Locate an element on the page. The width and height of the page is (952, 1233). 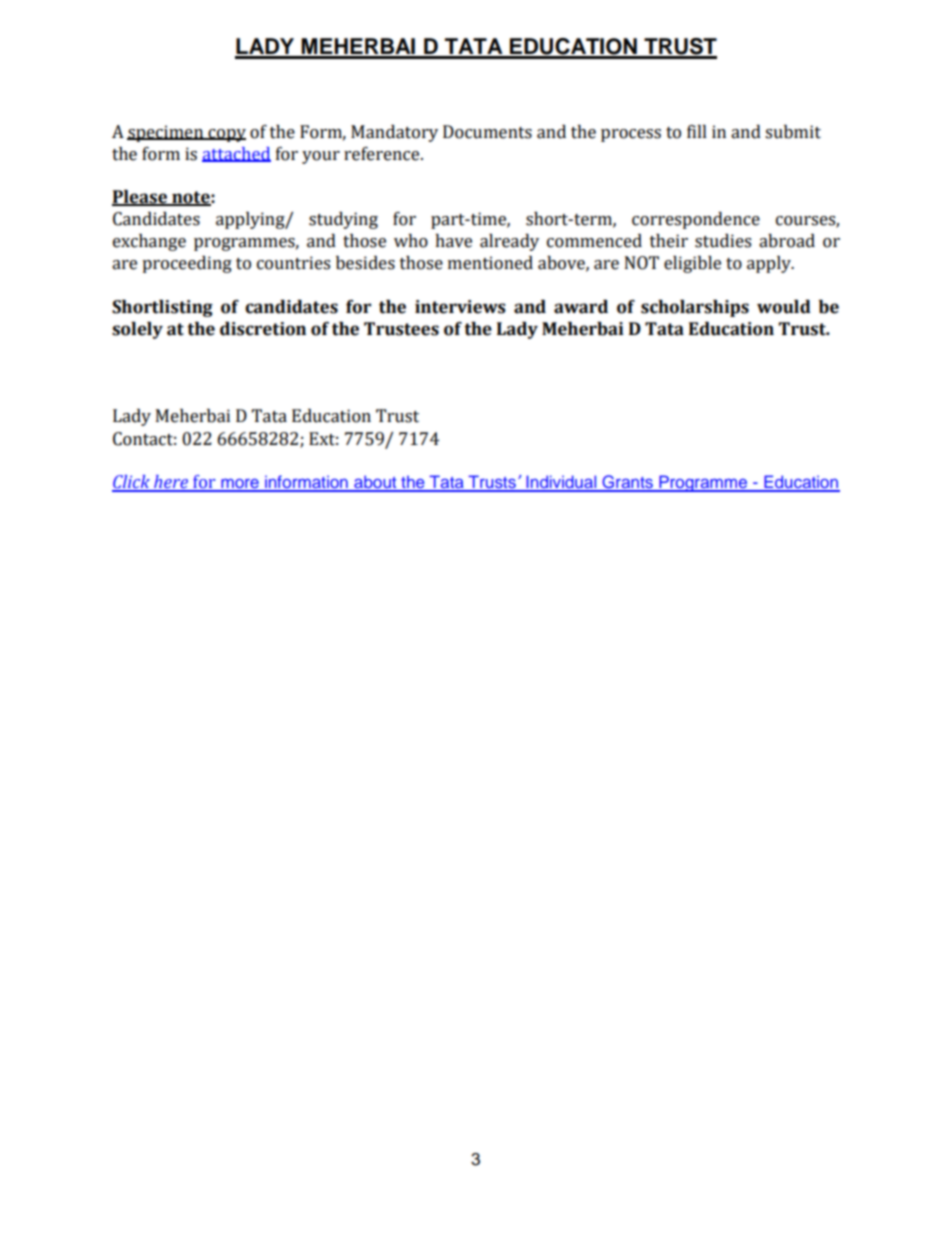
discretion is located at coordinates (263, 329).
